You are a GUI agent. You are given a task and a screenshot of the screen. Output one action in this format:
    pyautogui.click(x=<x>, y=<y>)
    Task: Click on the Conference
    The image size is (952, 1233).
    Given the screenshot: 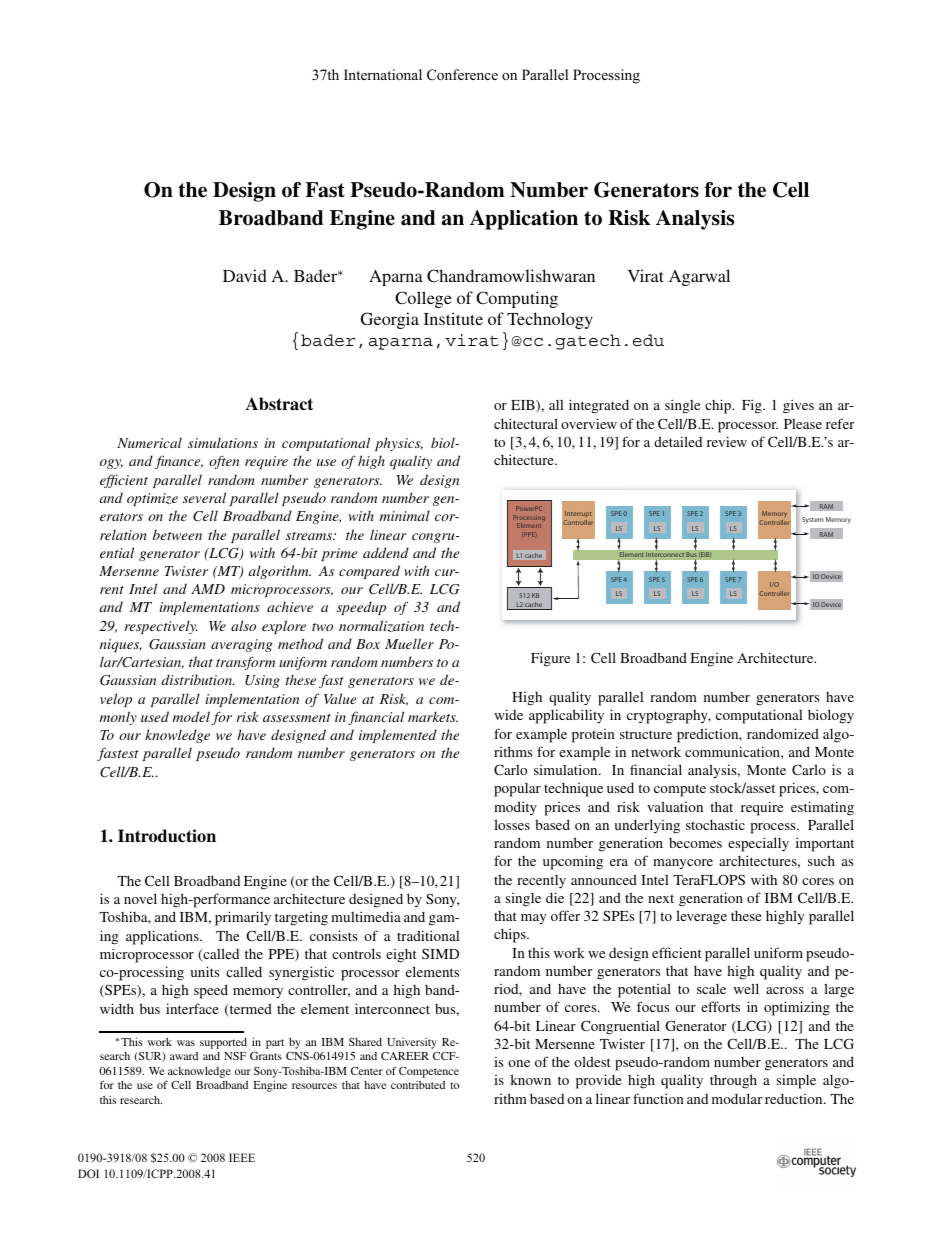 What is the action you would take?
    pyautogui.click(x=462, y=75)
